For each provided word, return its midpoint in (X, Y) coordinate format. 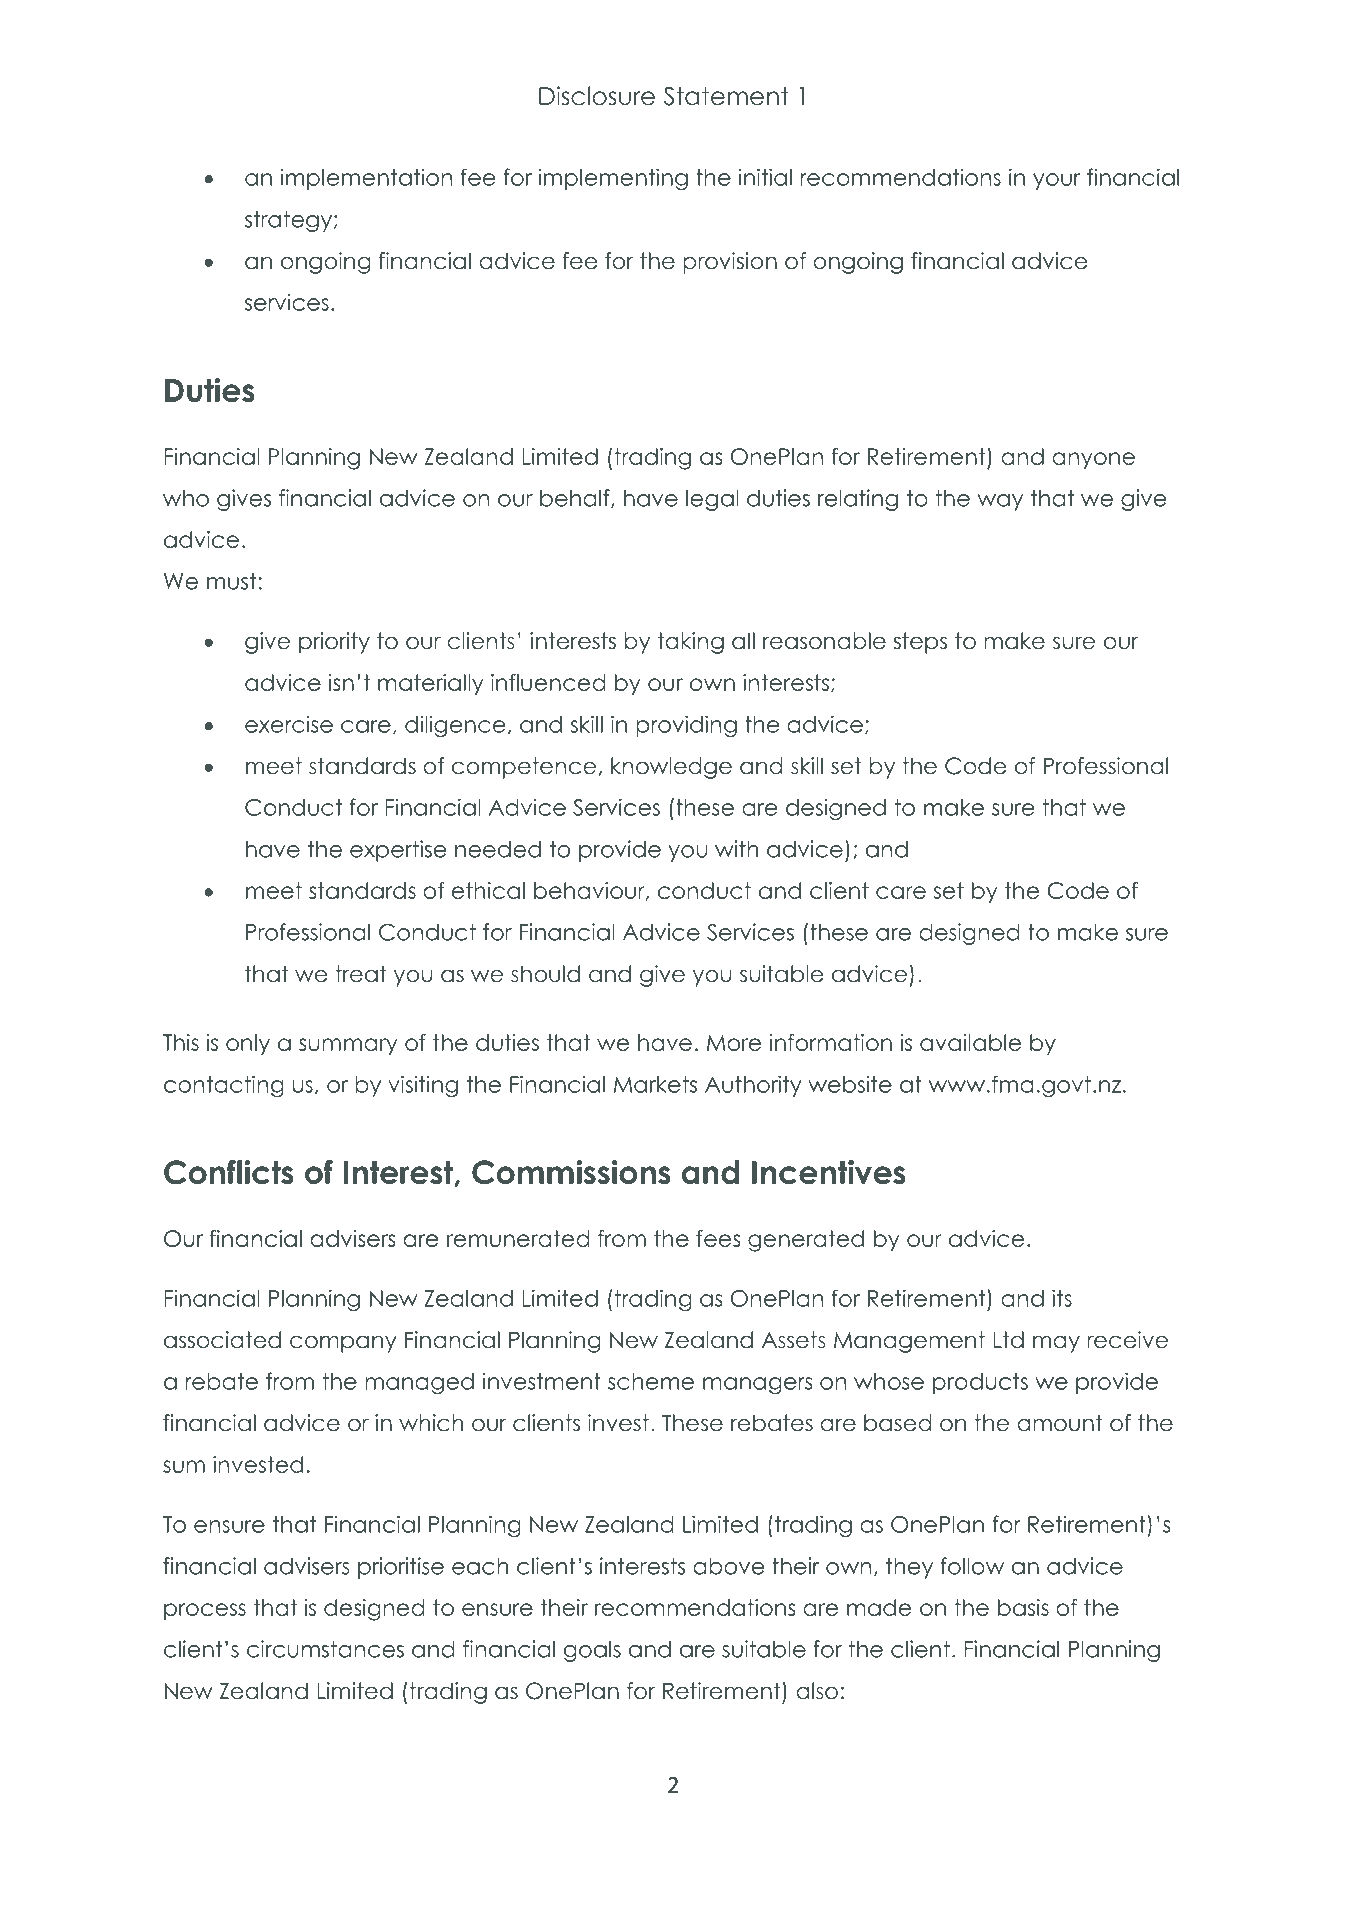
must (231, 581)
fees (718, 1238)
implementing (613, 179)
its (1062, 1298)
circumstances (325, 1649)
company (343, 1344)
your (1056, 181)
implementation (367, 179)
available (971, 1042)
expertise (398, 851)
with (737, 849)
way (1000, 502)
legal (712, 500)
